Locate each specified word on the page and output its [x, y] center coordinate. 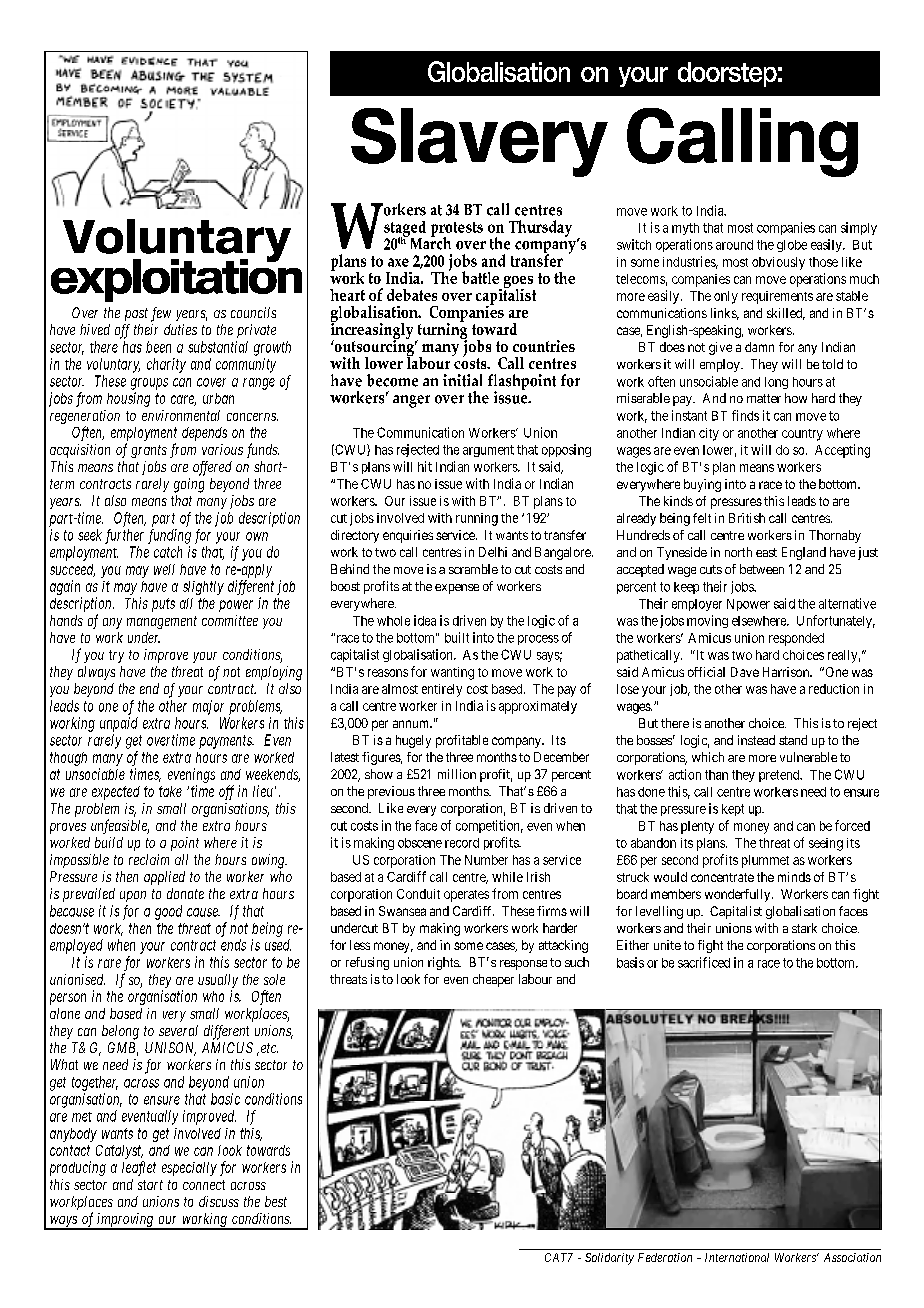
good [168, 912]
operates [466, 896]
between [762, 569]
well [164, 569]
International [737, 1257]
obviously [778, 263]
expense [457, 589]
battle [480, 277]
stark [804, 928]
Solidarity [609, 1259]
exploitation [176, 279]
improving [126, 1221]
